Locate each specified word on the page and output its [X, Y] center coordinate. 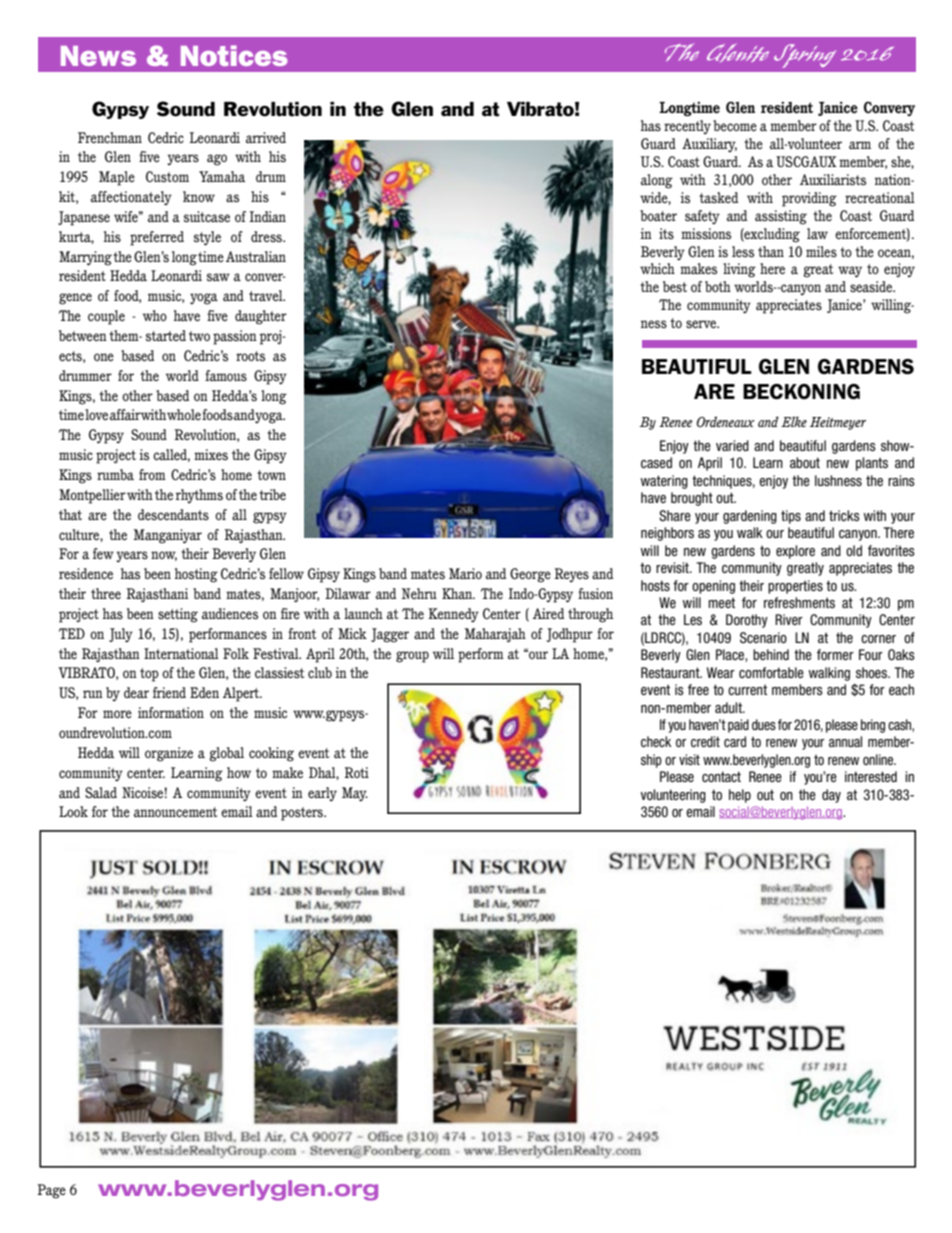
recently [687, 127]
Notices [234, 55]
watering [664, 482]
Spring [805, 56]
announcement [176, 812]
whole [184, 414]
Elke [794, 421]
